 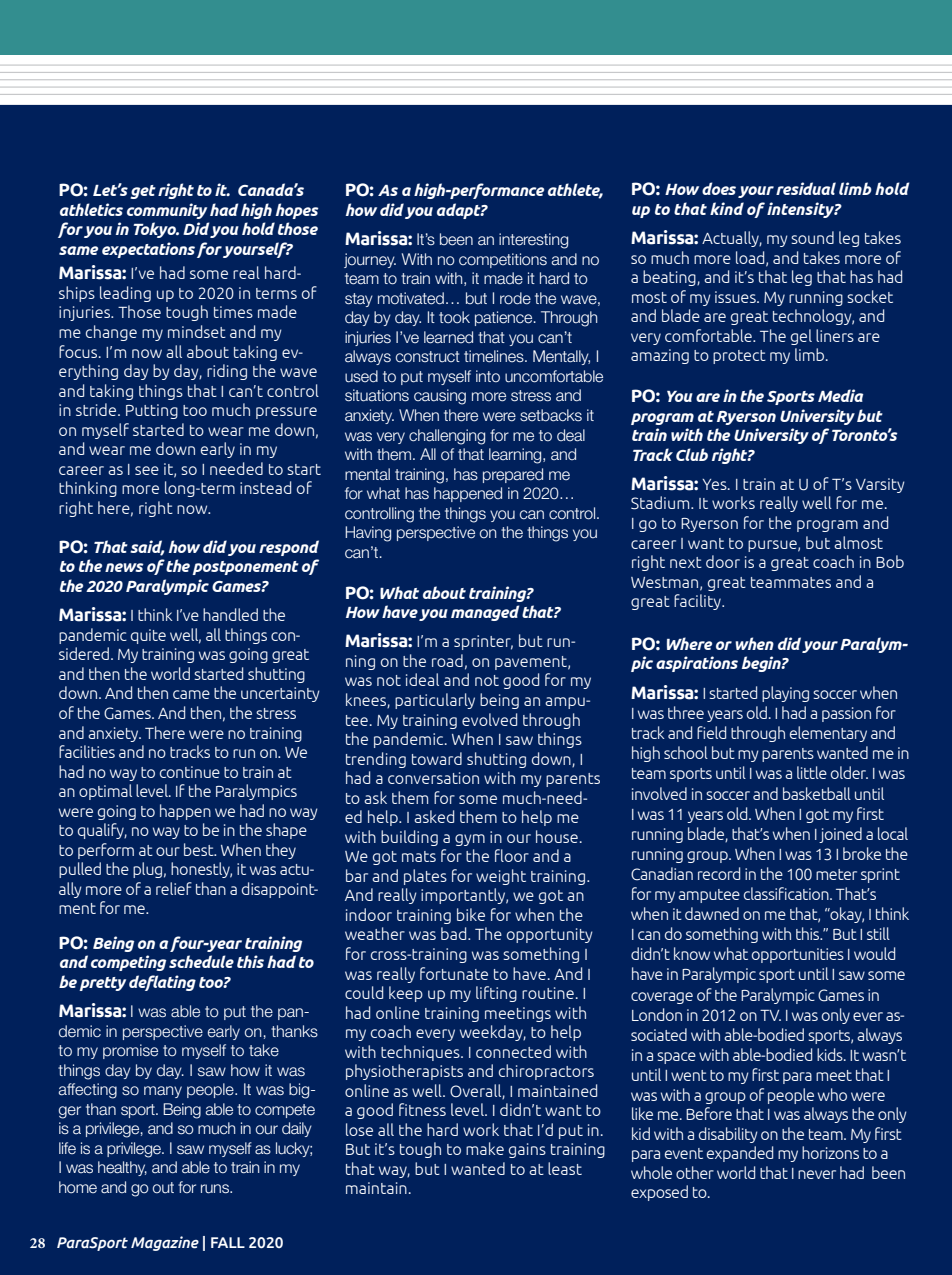 What do you see at coordinates (485, 1148) in the image?
I see `make` at bounding box center [485, 1148].
